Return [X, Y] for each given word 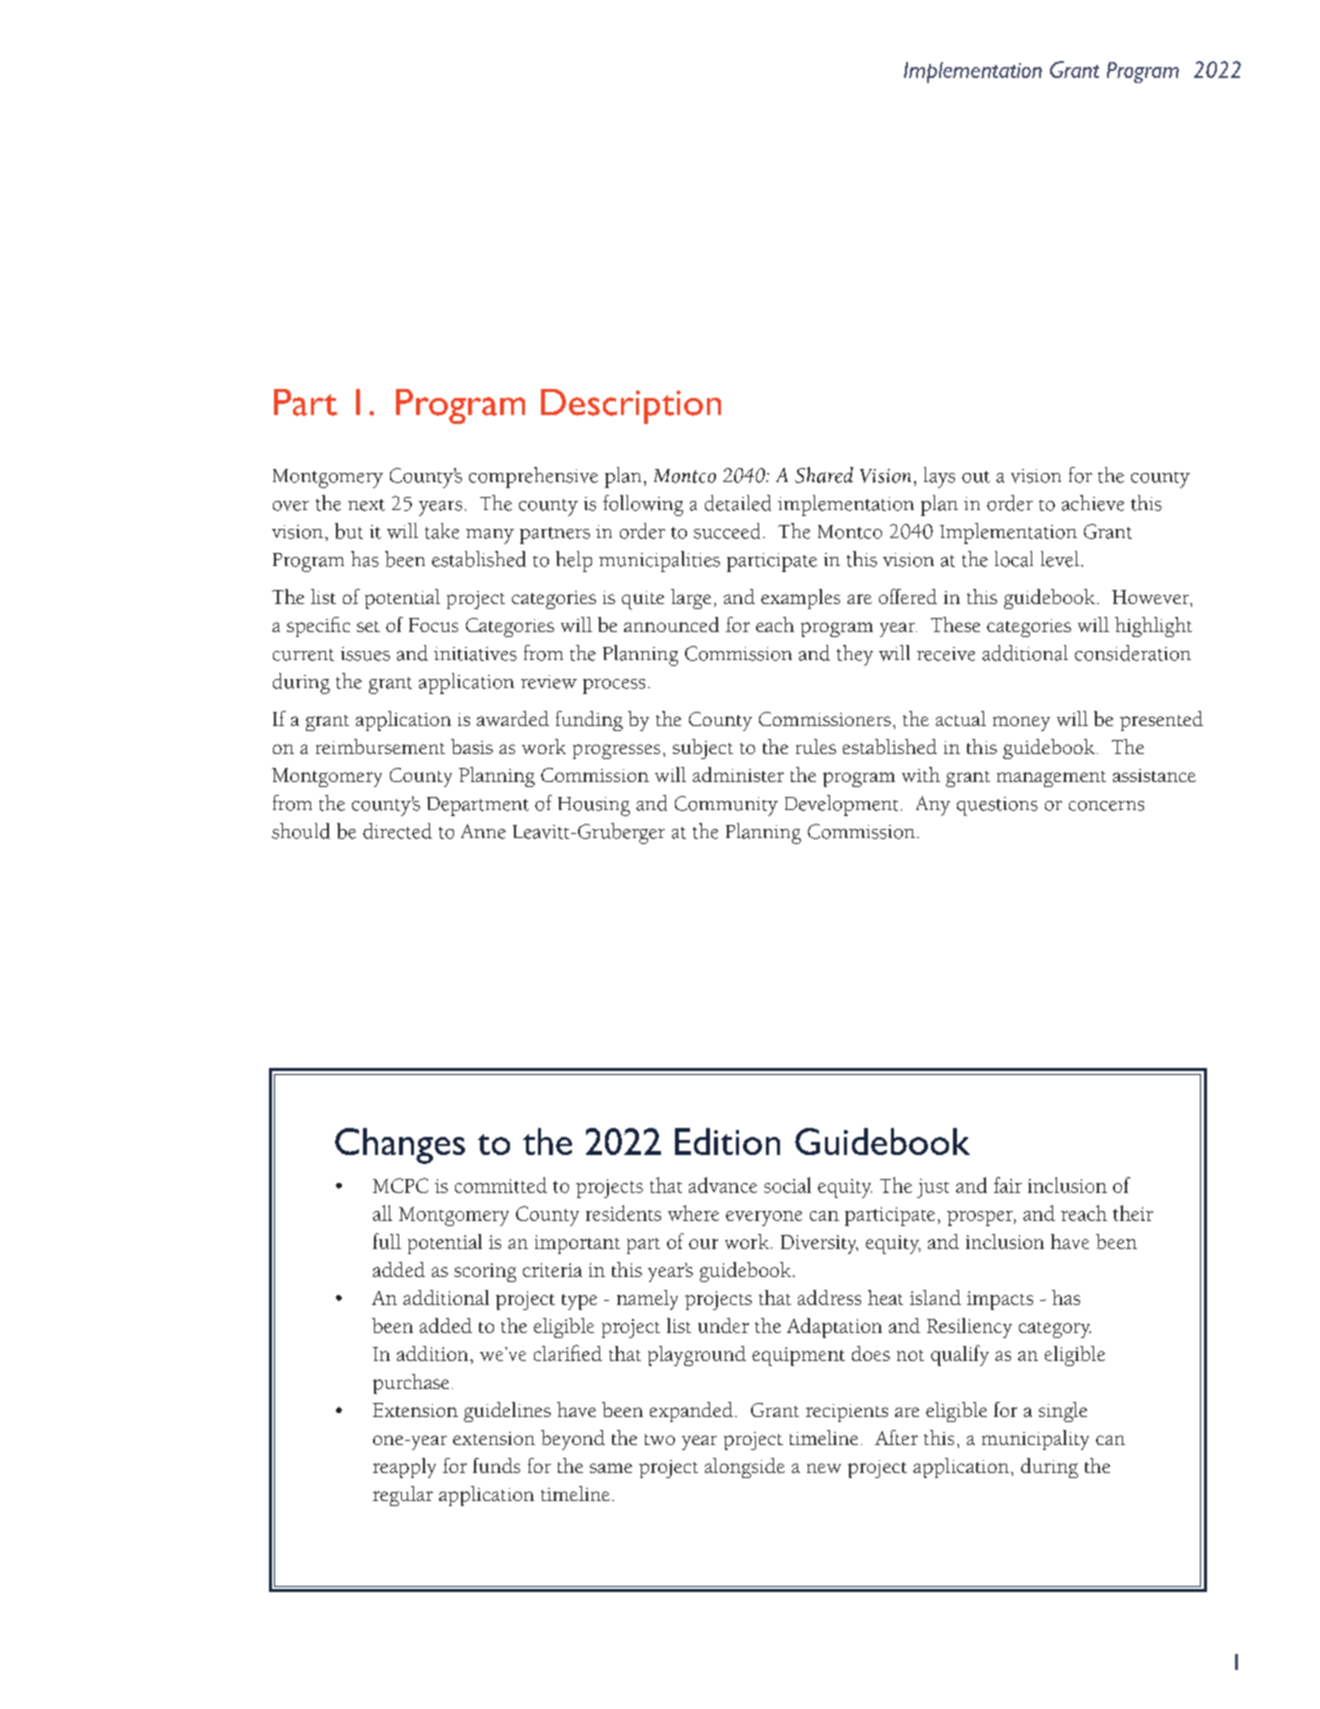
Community [726, 806]
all [382, 1213]
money [1021, 723]
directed [397, 831]
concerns [1106, 806]
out [976, 477]
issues [365, 654]
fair [1008, 1185]
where [693, 1213]
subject [703, 749]
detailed [738, 503]
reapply [404, 1468]
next [366, 505]
